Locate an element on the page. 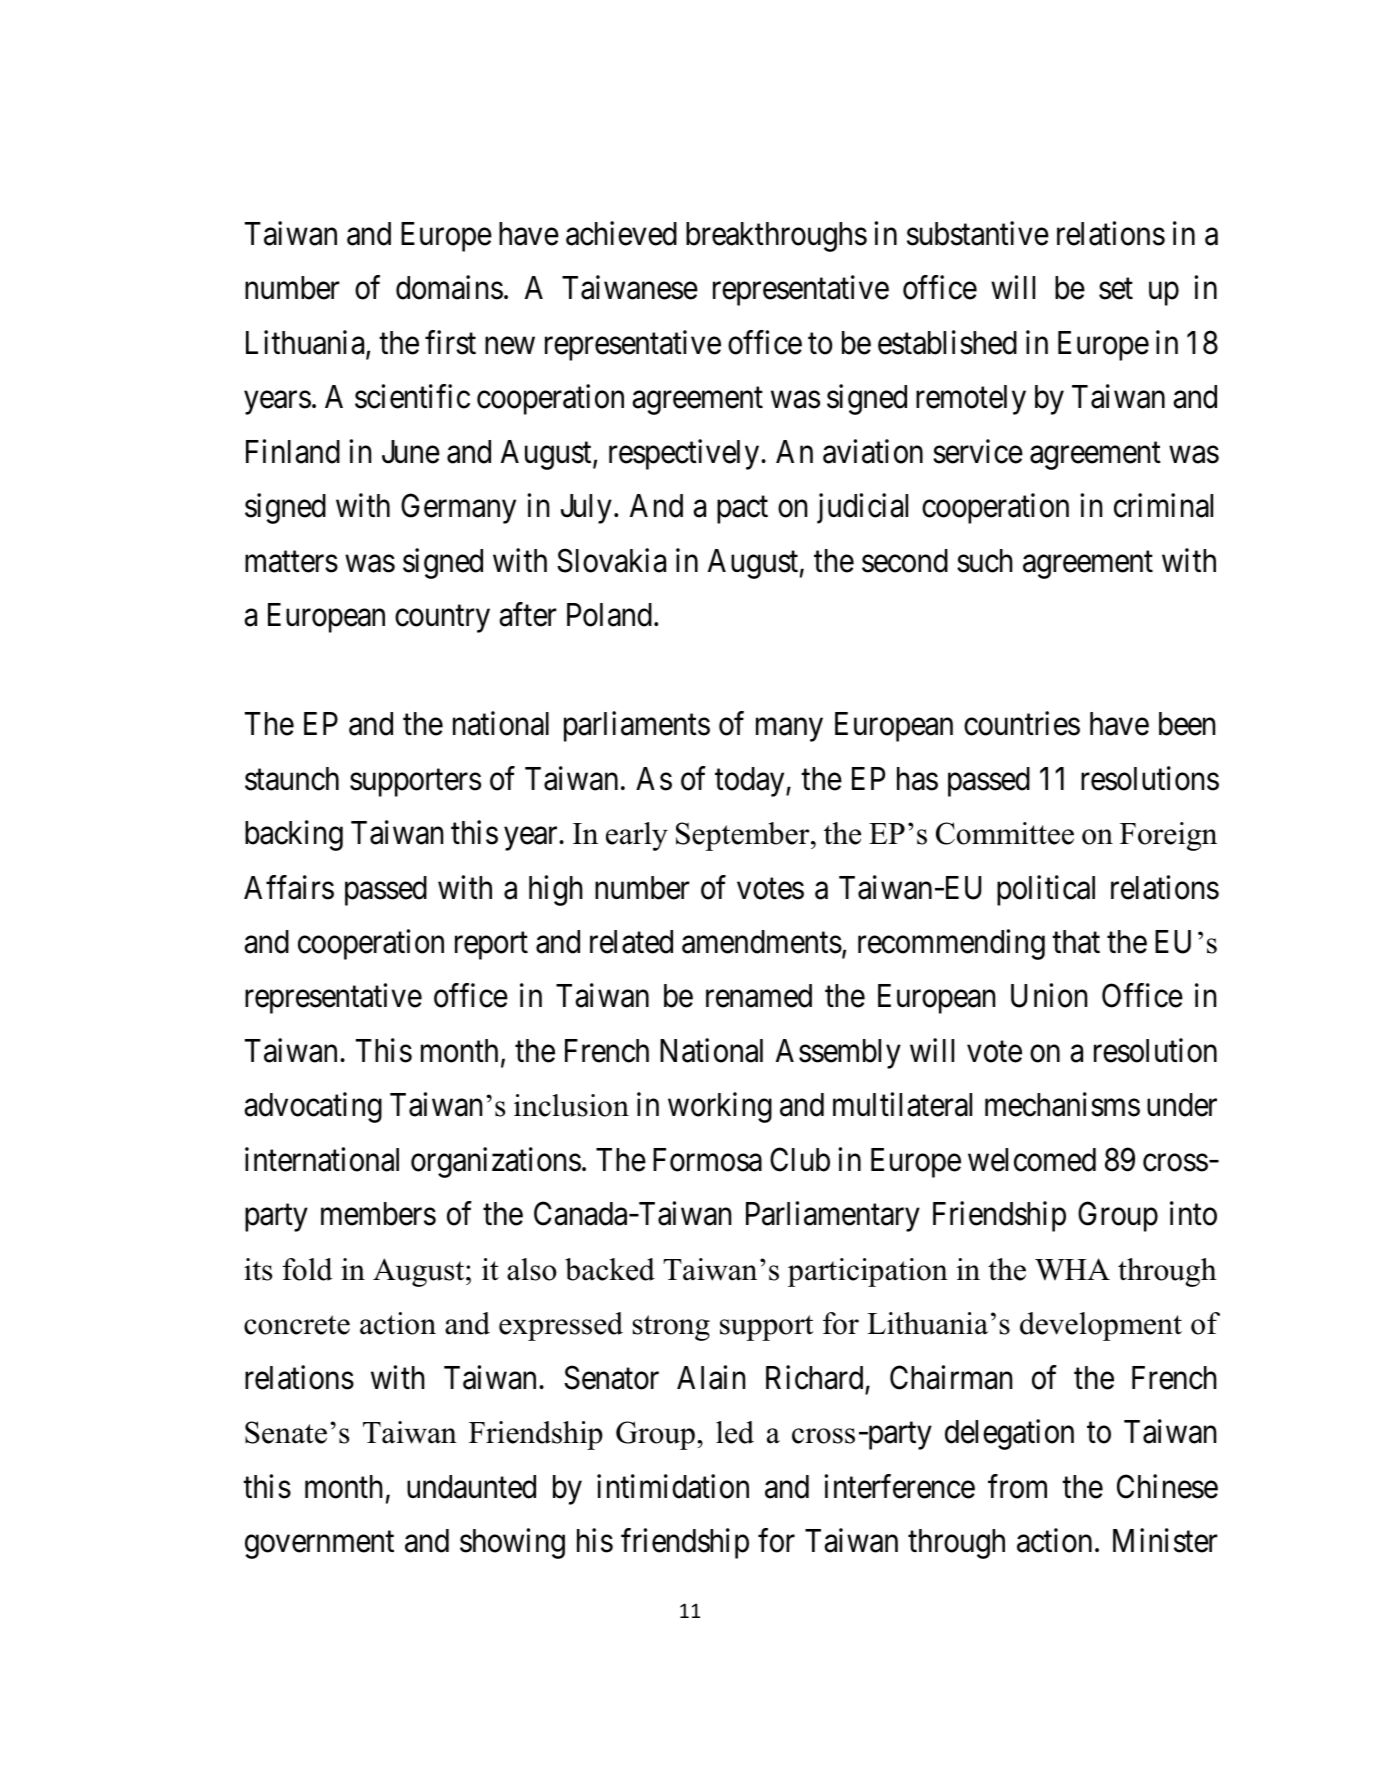  achieved is located at coordinates (621, 233).
